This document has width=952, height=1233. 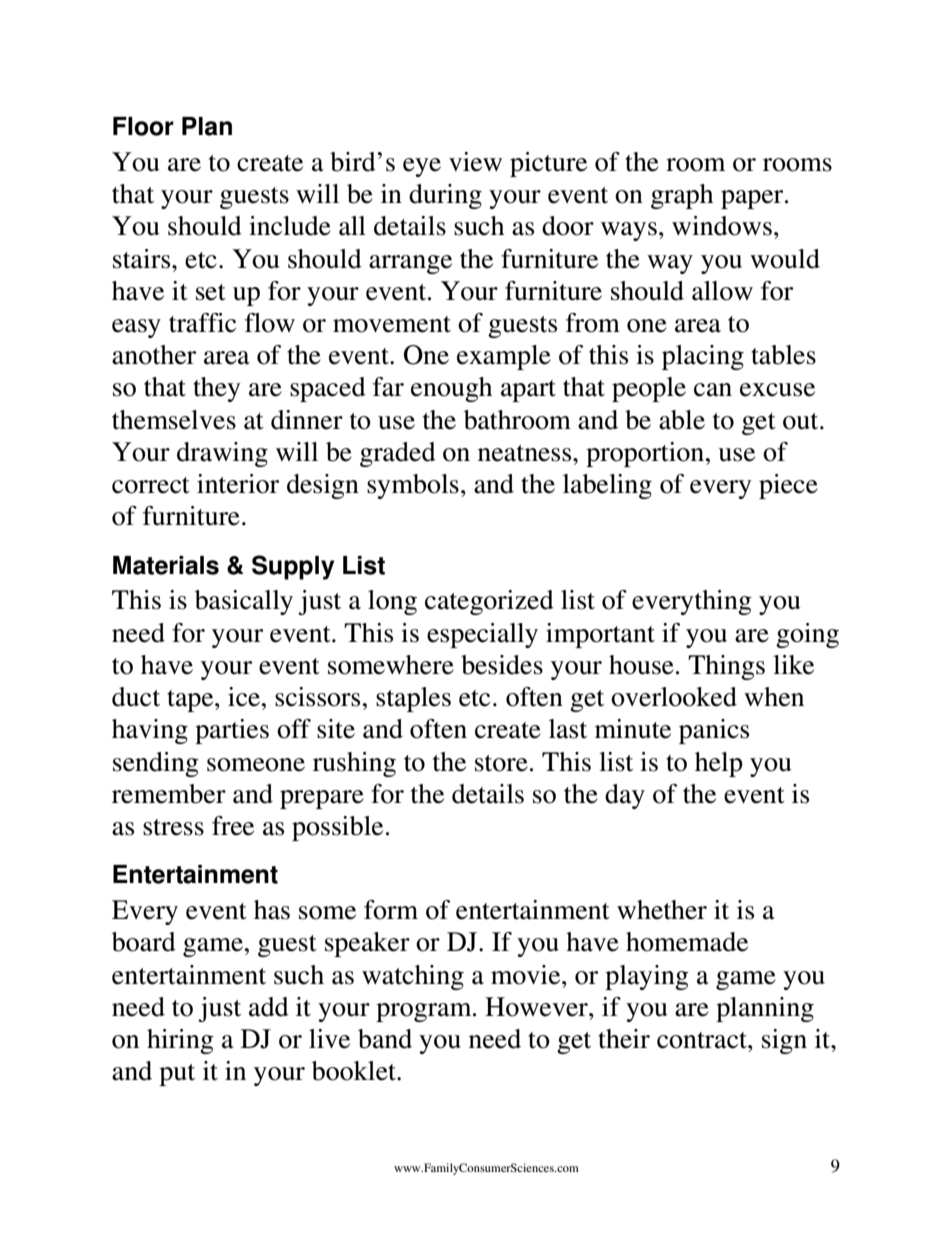 What do you see at coordinates (216, 389) in the document?
I see `they` at bounding box center [216, 389].
